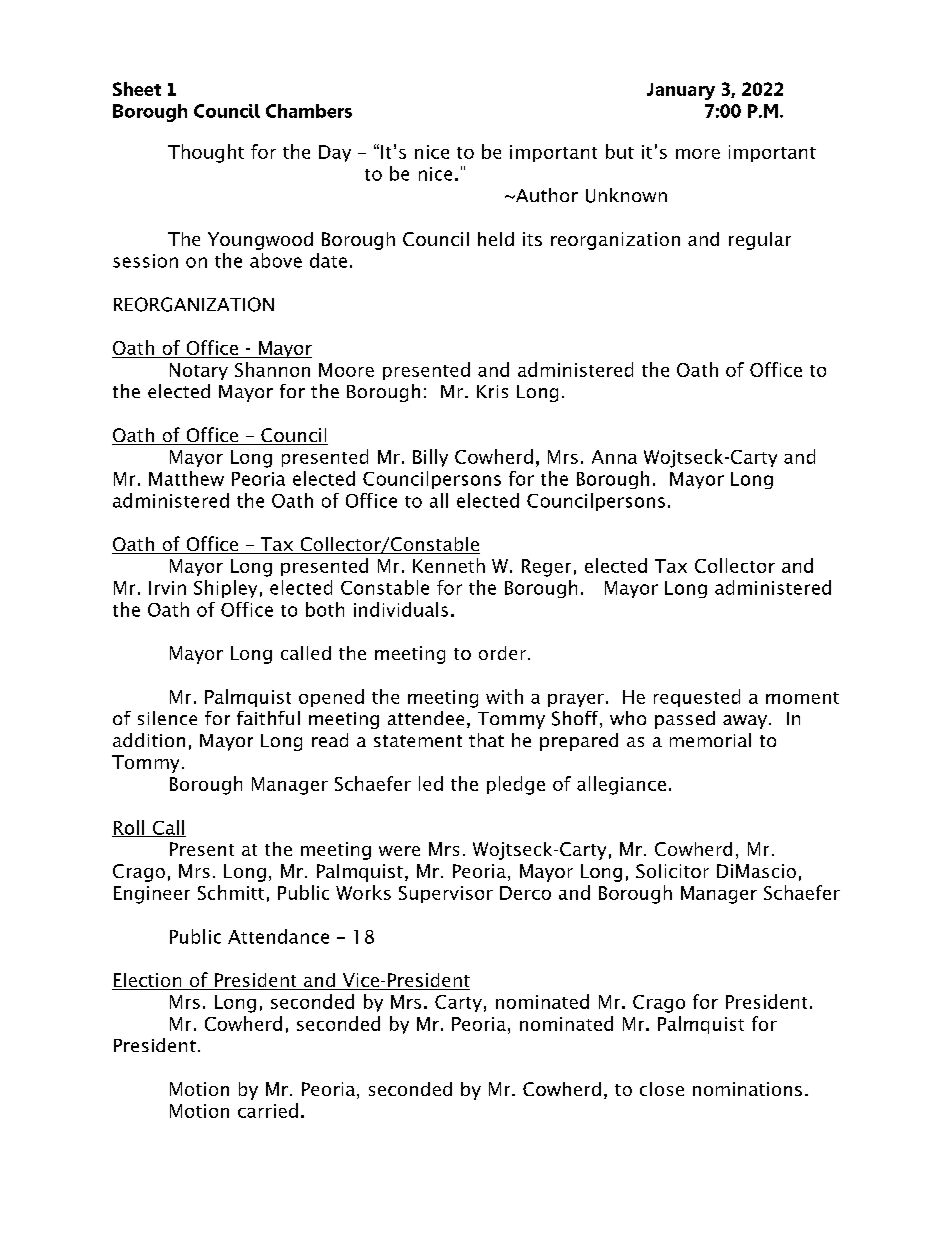 Image resolution: width=952 pixels, height=1233 pixels. I want to click on Notary, so click(199, 371).
